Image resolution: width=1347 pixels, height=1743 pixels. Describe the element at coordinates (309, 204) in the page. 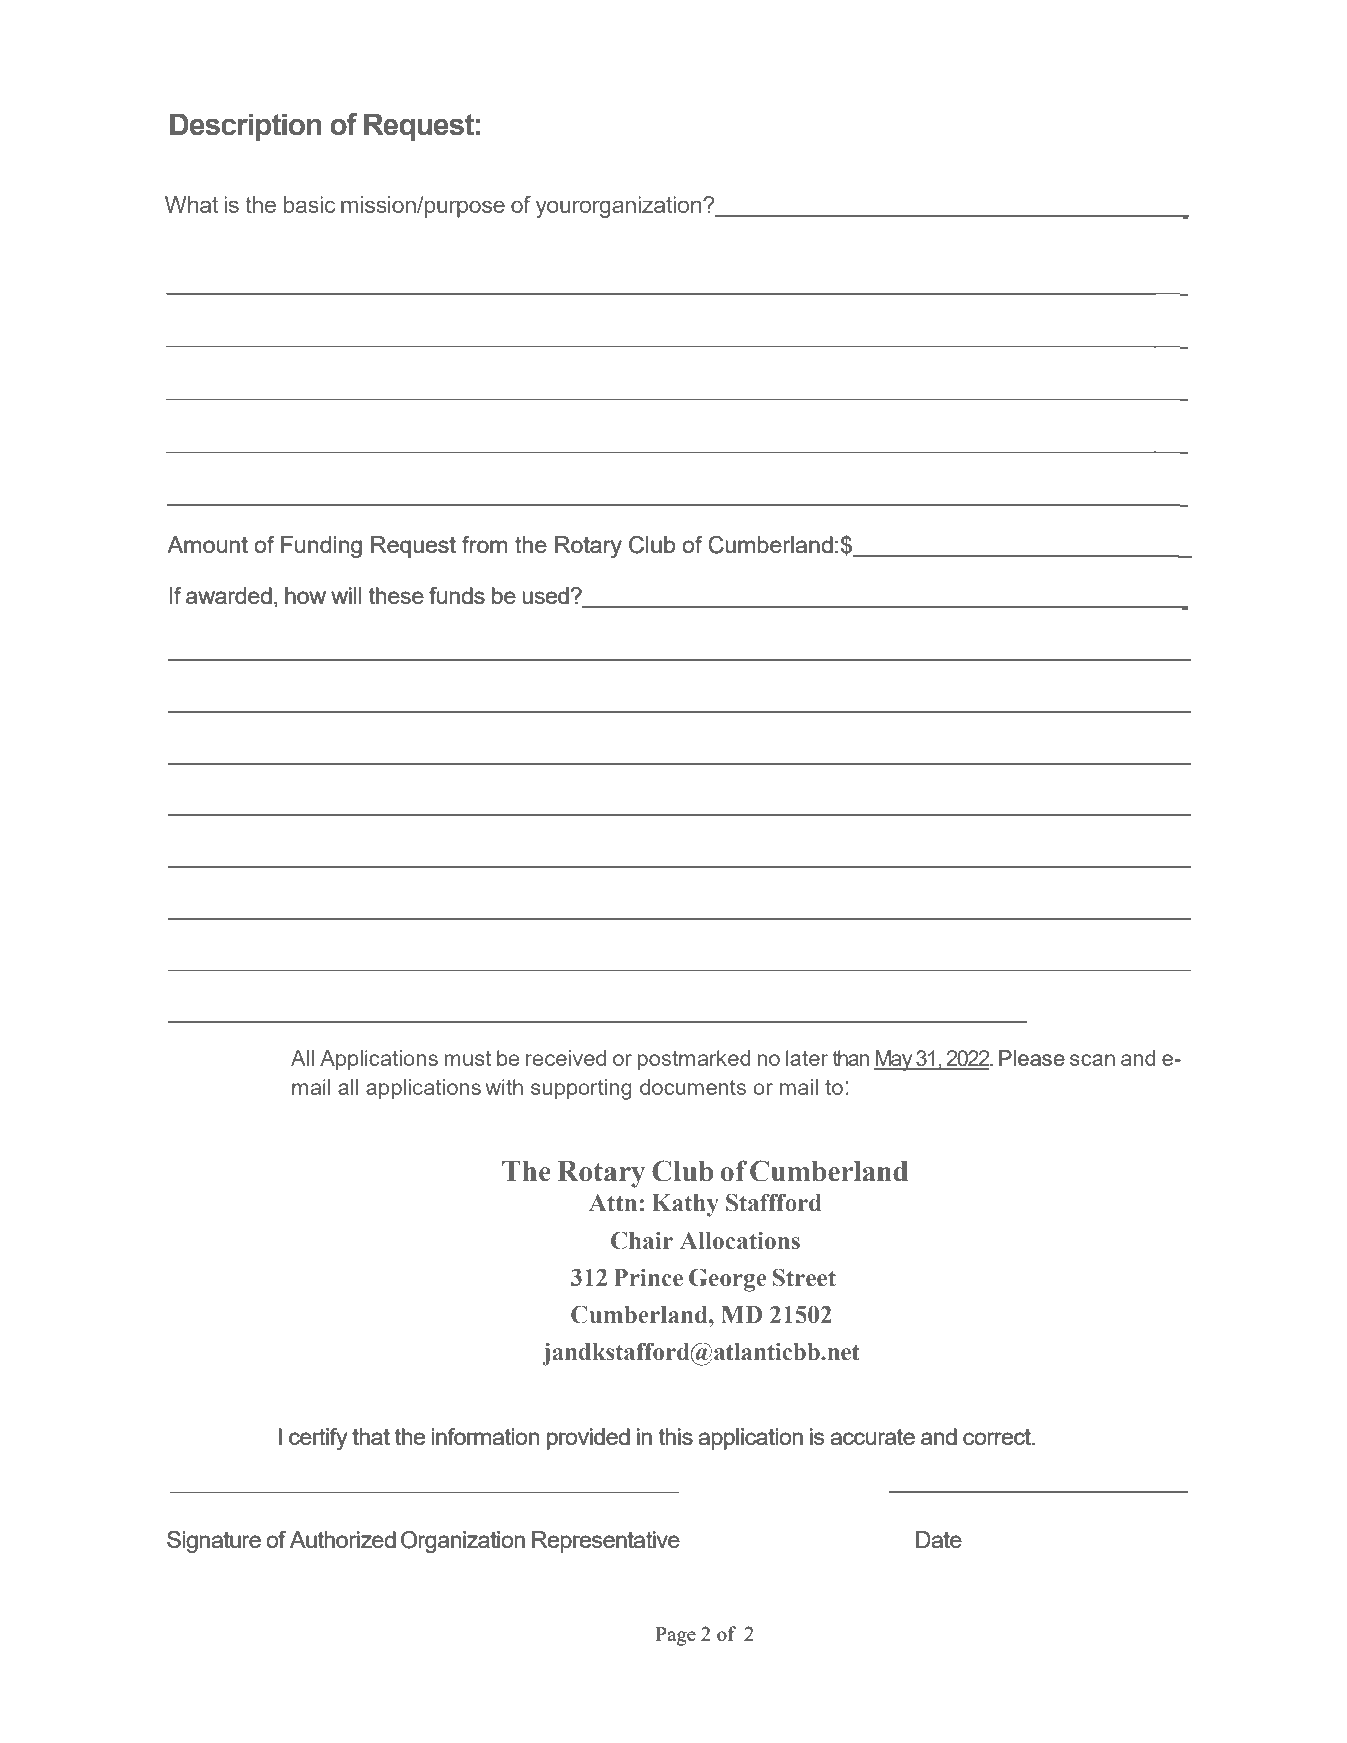

I see `basic` at that location.
